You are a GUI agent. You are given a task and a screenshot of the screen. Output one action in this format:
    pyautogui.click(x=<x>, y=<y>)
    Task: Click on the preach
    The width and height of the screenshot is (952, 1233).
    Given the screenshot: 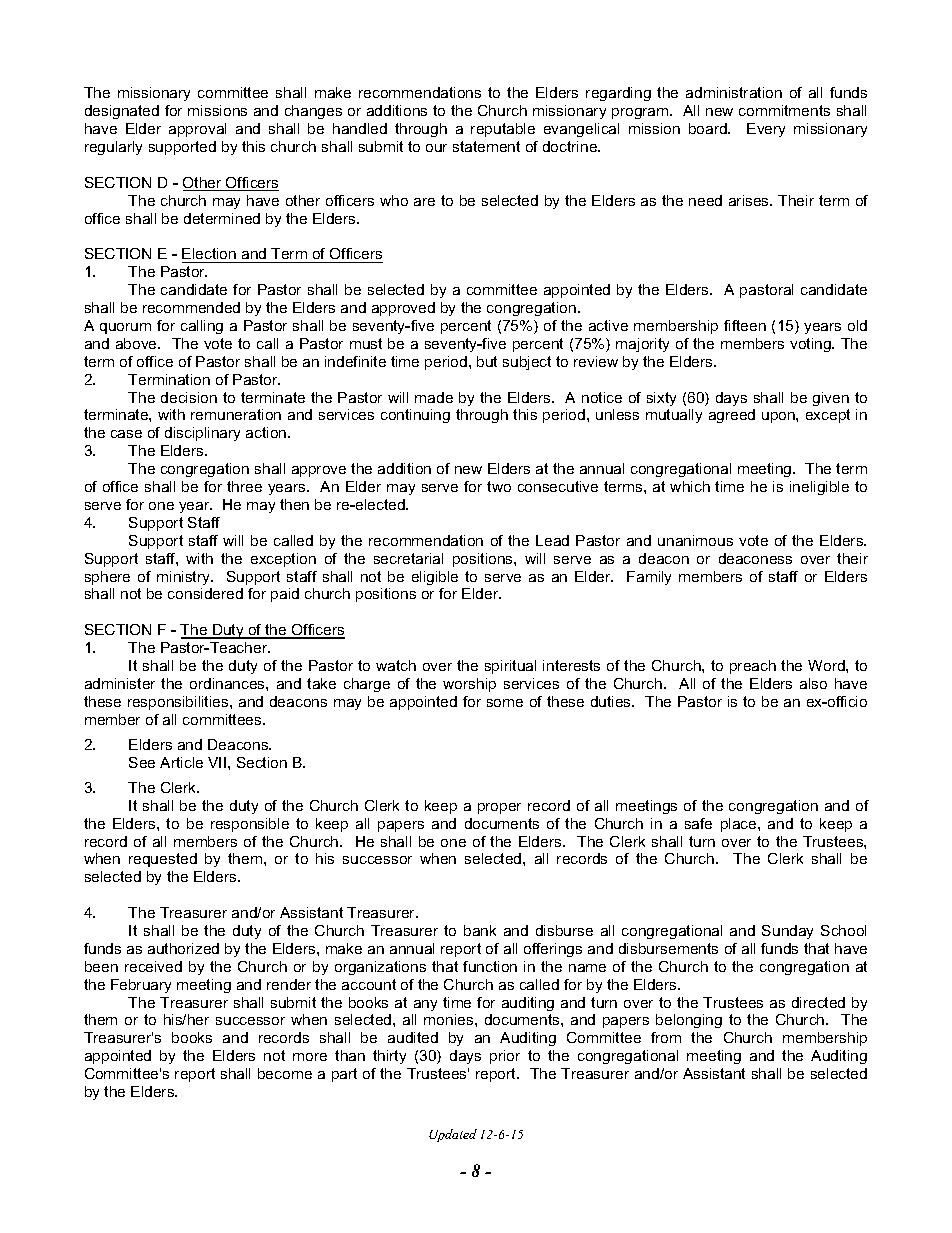 What is the action you would take?
    pyautogui.click(x=753, y=667)
